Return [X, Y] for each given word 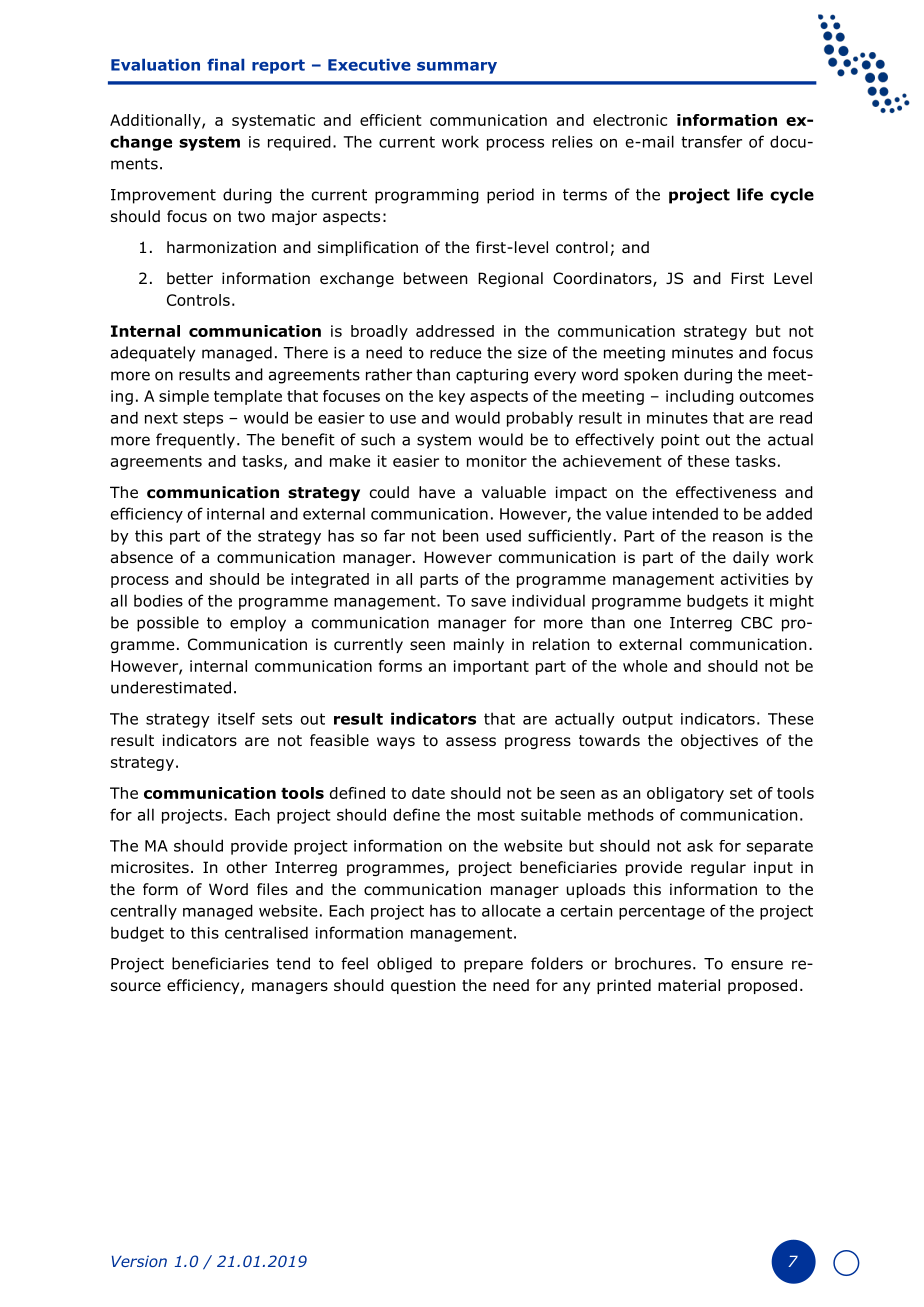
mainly [479, 645]
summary [457, 68]
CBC [756, 623]
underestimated [171, 687]
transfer [711, 141]
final [225, 64]
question [423, 986]
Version [139, 1261]
